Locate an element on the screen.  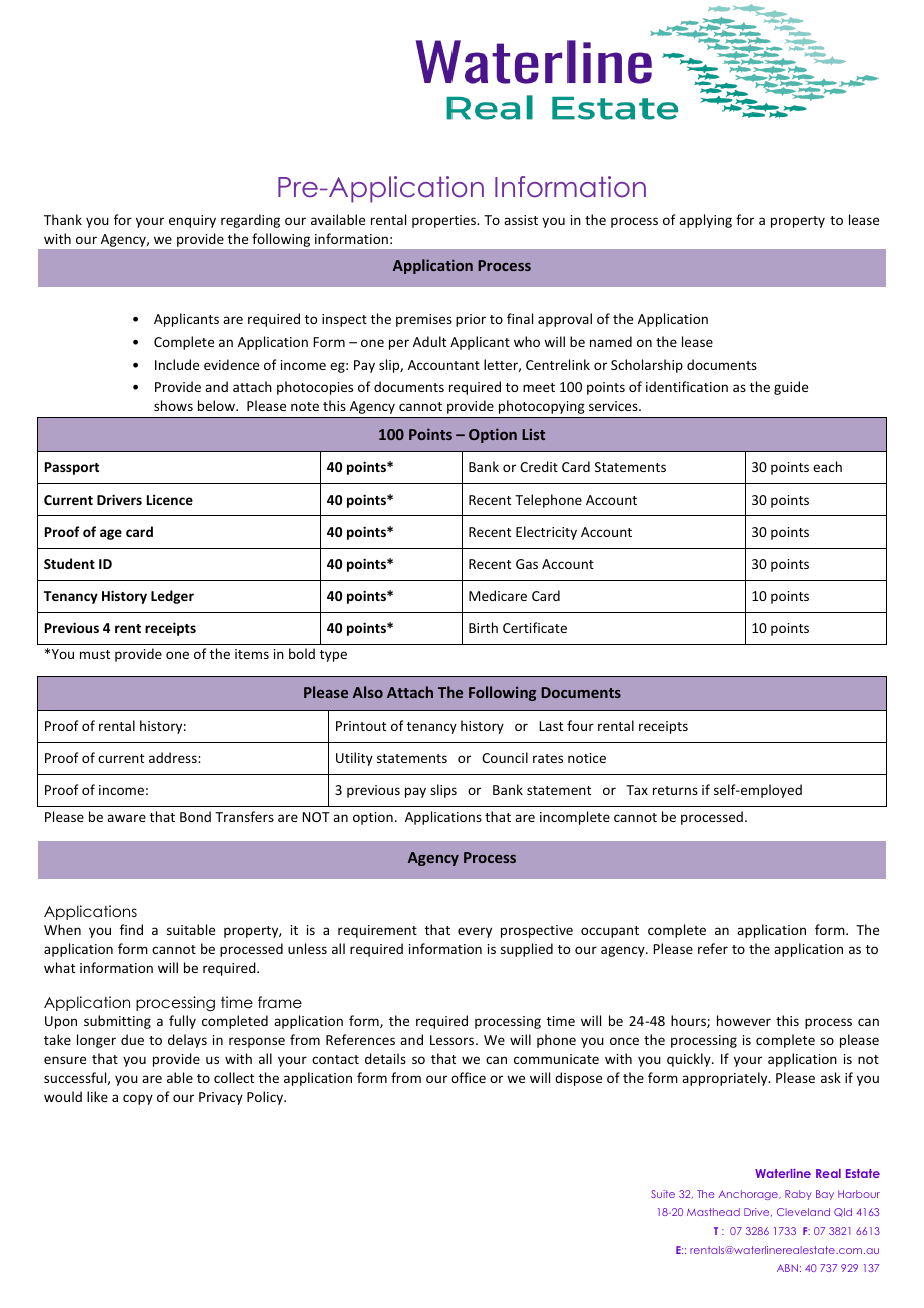
aware is located at coordinates (126, 818).
